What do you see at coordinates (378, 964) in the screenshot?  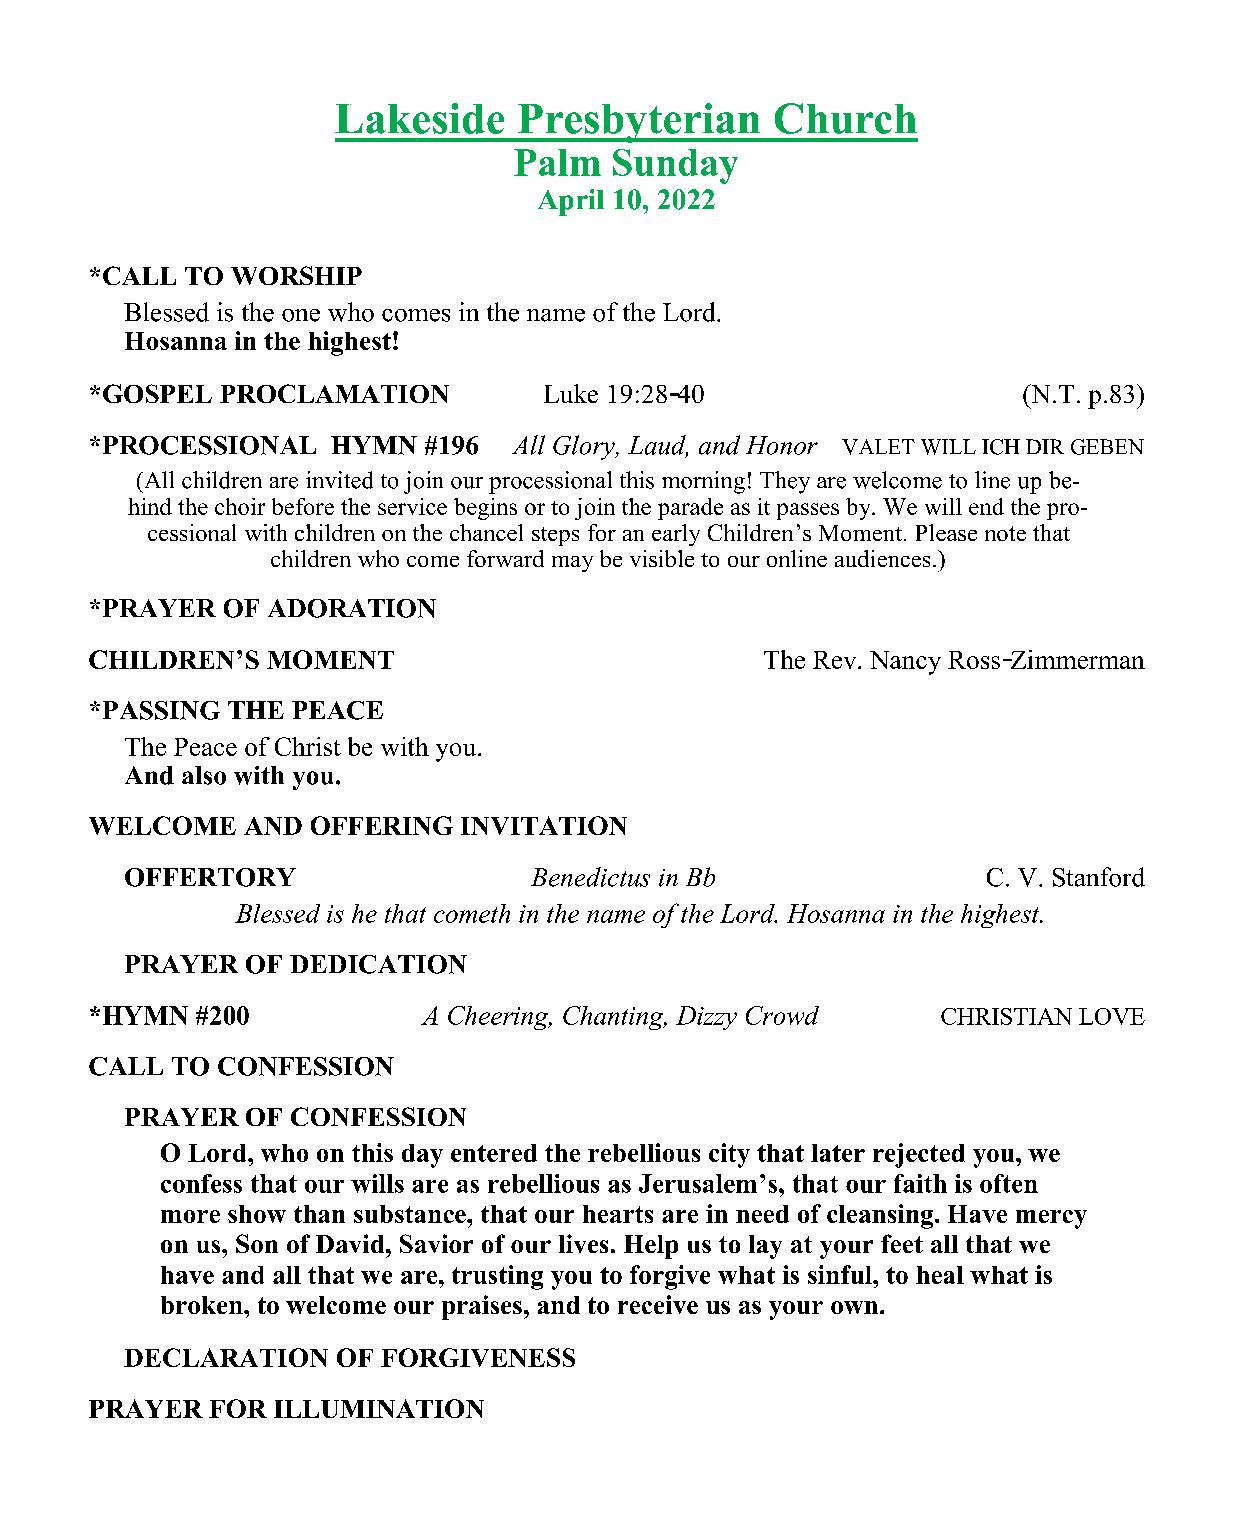 I see `DEDICATION` at bounding box center [378, 964].
